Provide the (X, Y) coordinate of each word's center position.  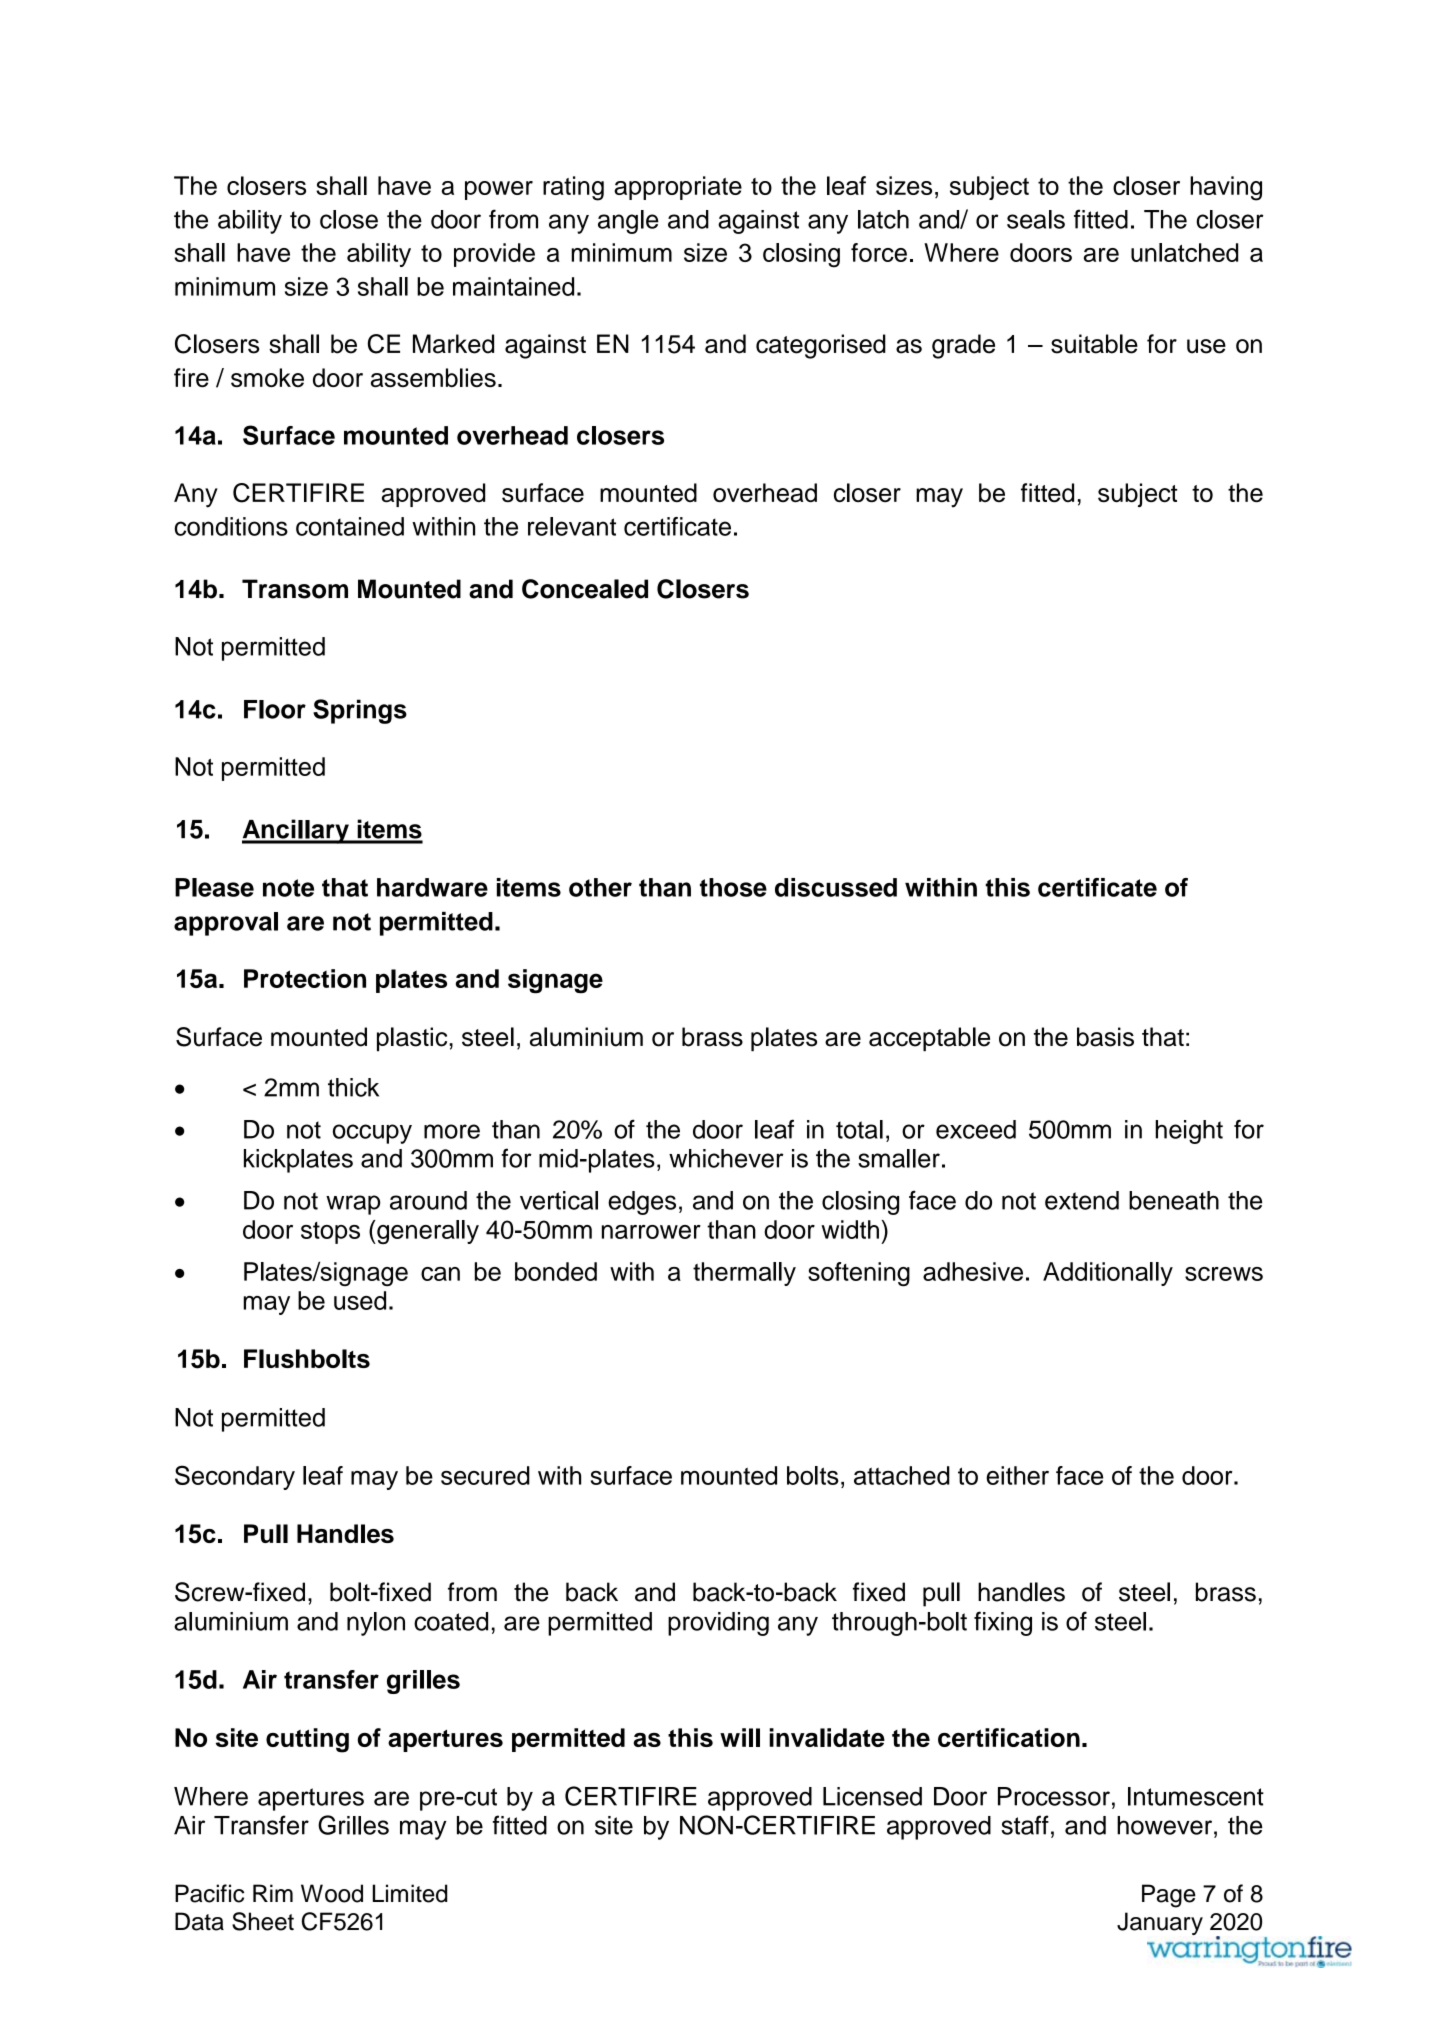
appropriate (678, 188)
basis (1105, 1037)
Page (1169, 1896)
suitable (1094, 344)
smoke (267, 377)
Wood (332, 1893)
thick (353, 1087)
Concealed (585, 589)
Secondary (235, 1477)
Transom (295, 589)
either (1017, 1475)
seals (1036, 219)
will (740, 1737)
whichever (726, 1158)
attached (902, 1475)
